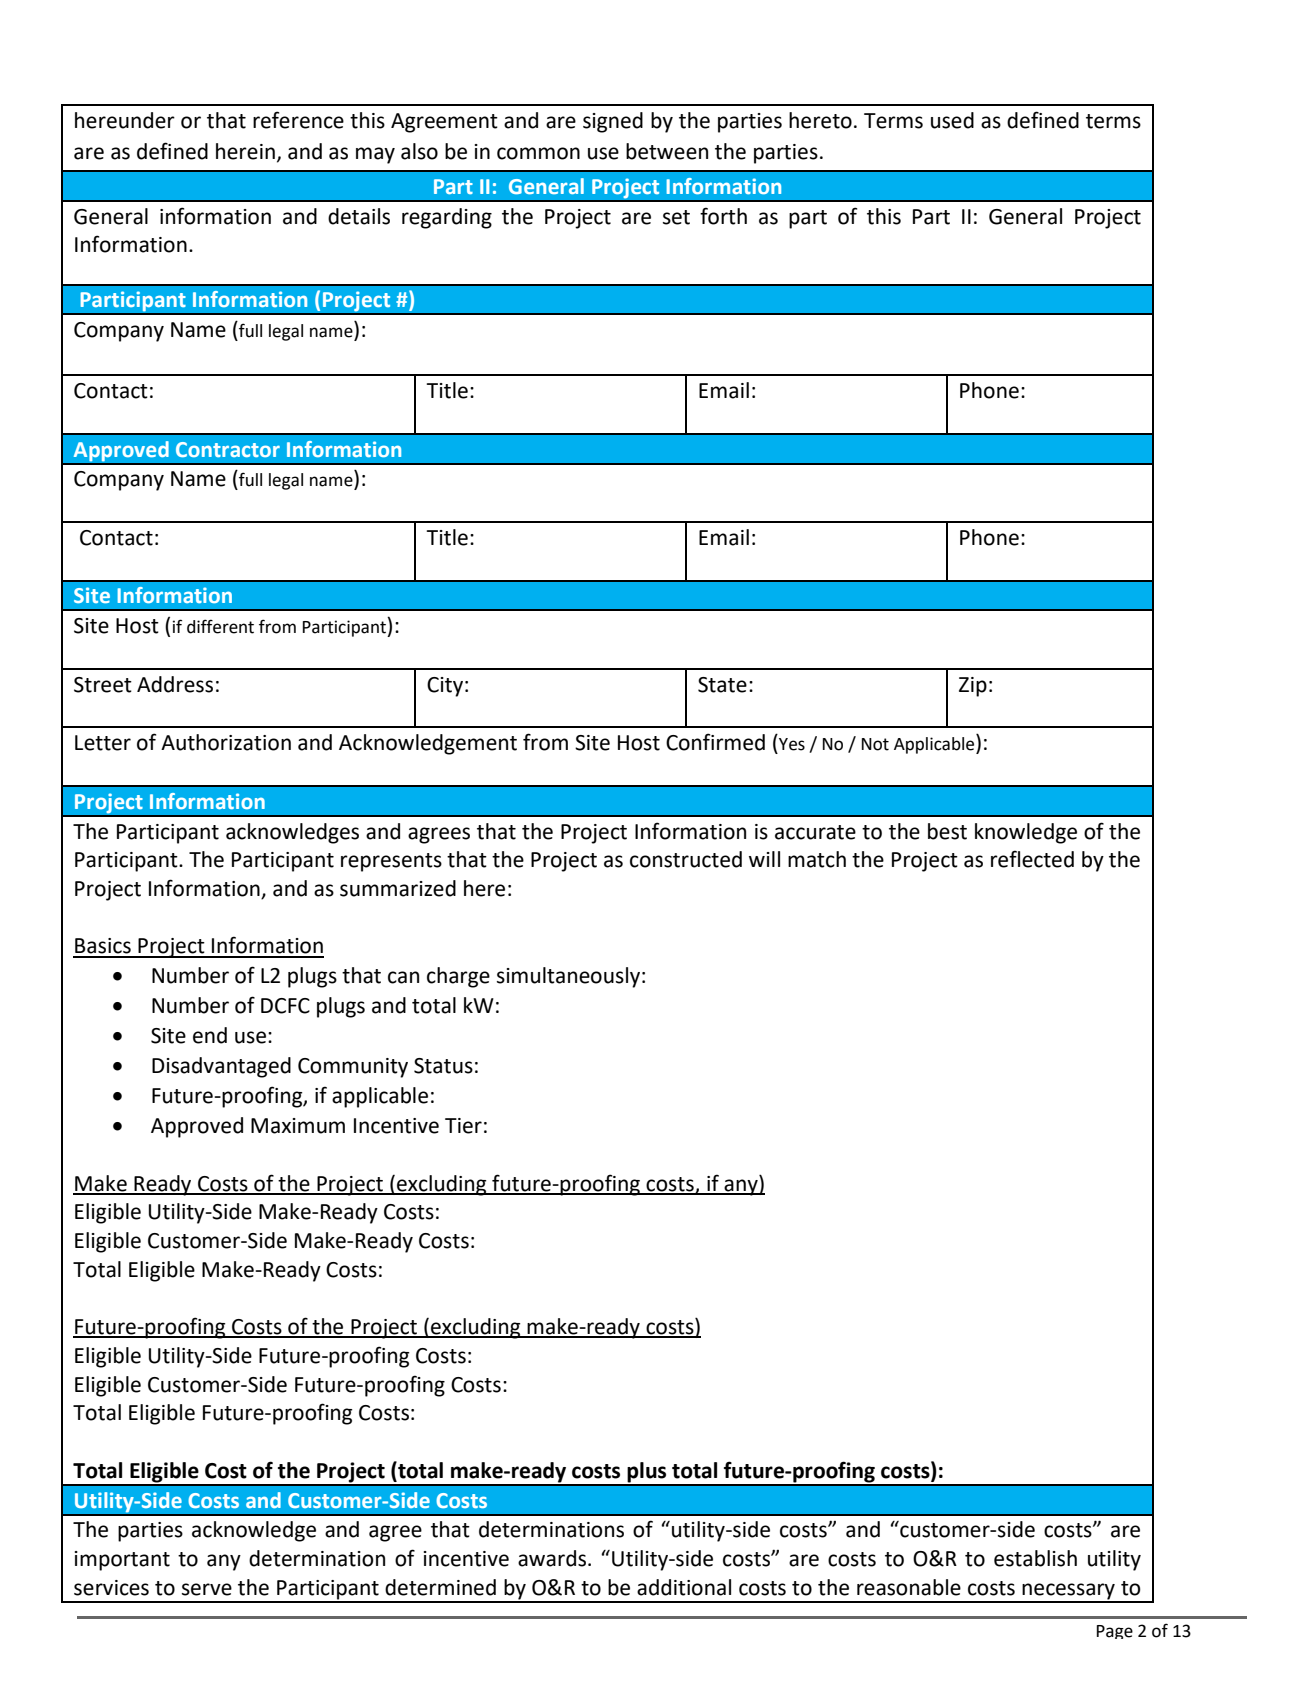 The width and height of the page is (1309, 1694). What do you see at coordinates (207, 1589) in the page?
I see `serve` at bounding box center [207, 1589].
